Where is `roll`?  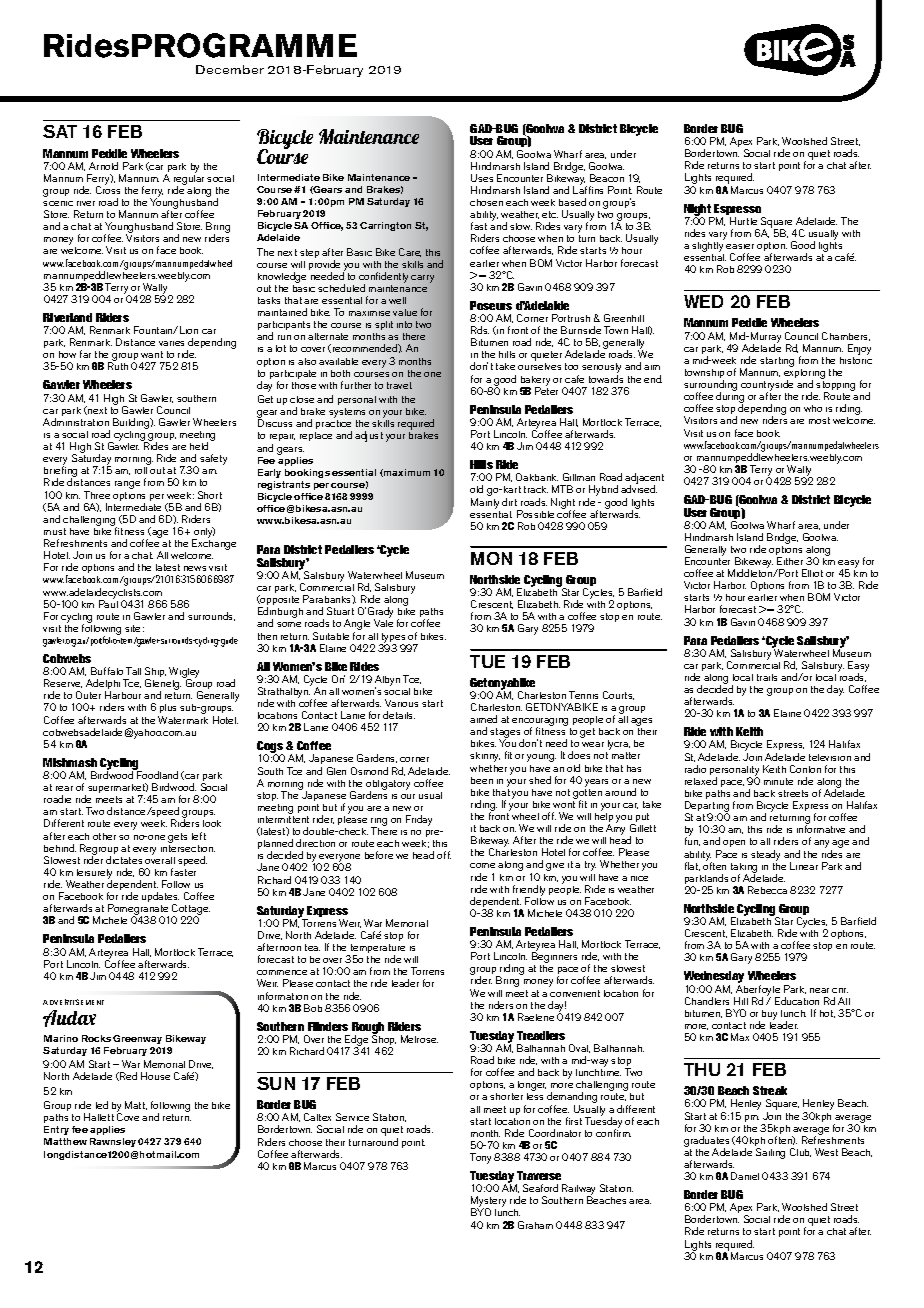 roll is located at coordinates (141, 470).
